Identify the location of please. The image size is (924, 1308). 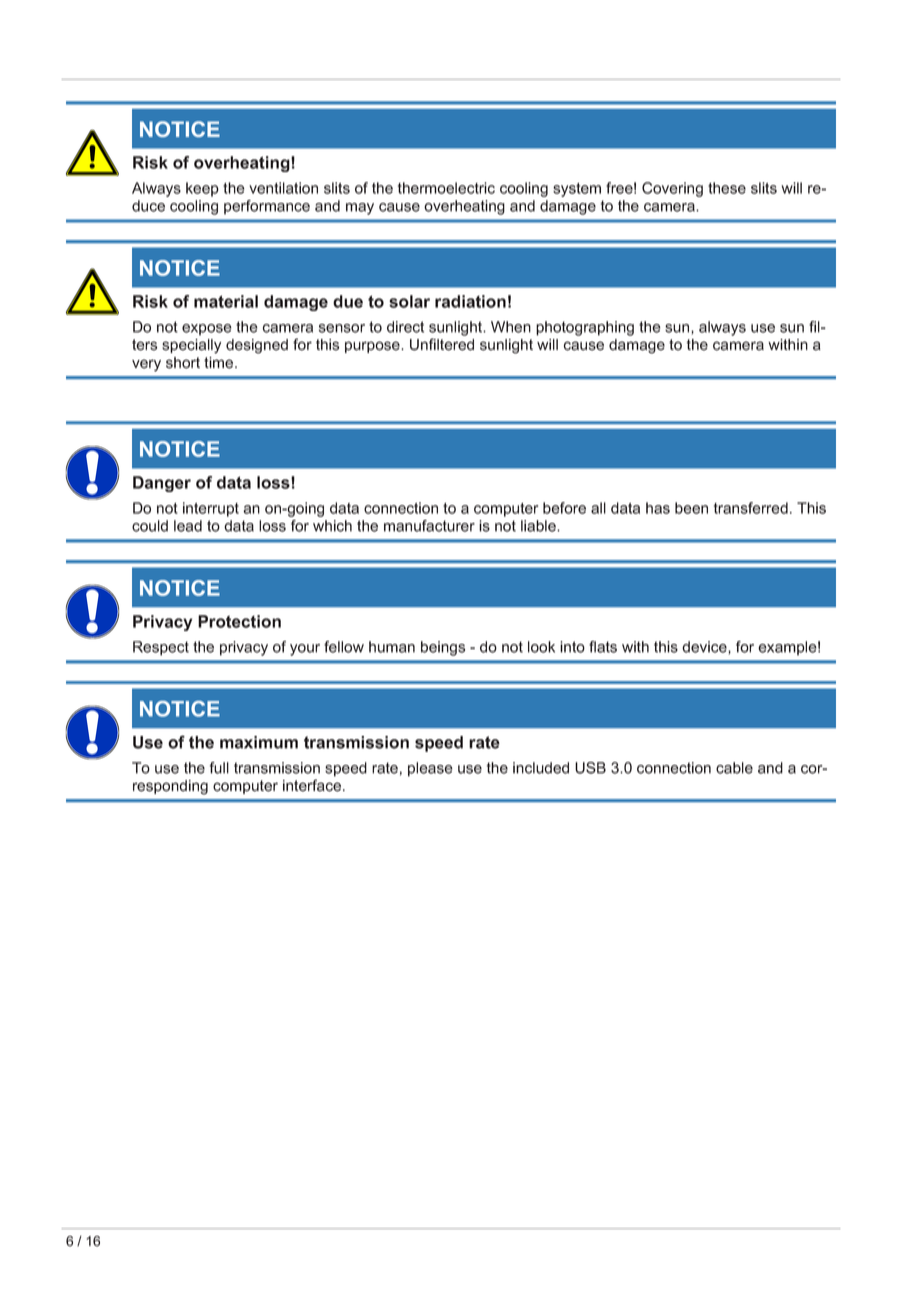
(430, 769).
